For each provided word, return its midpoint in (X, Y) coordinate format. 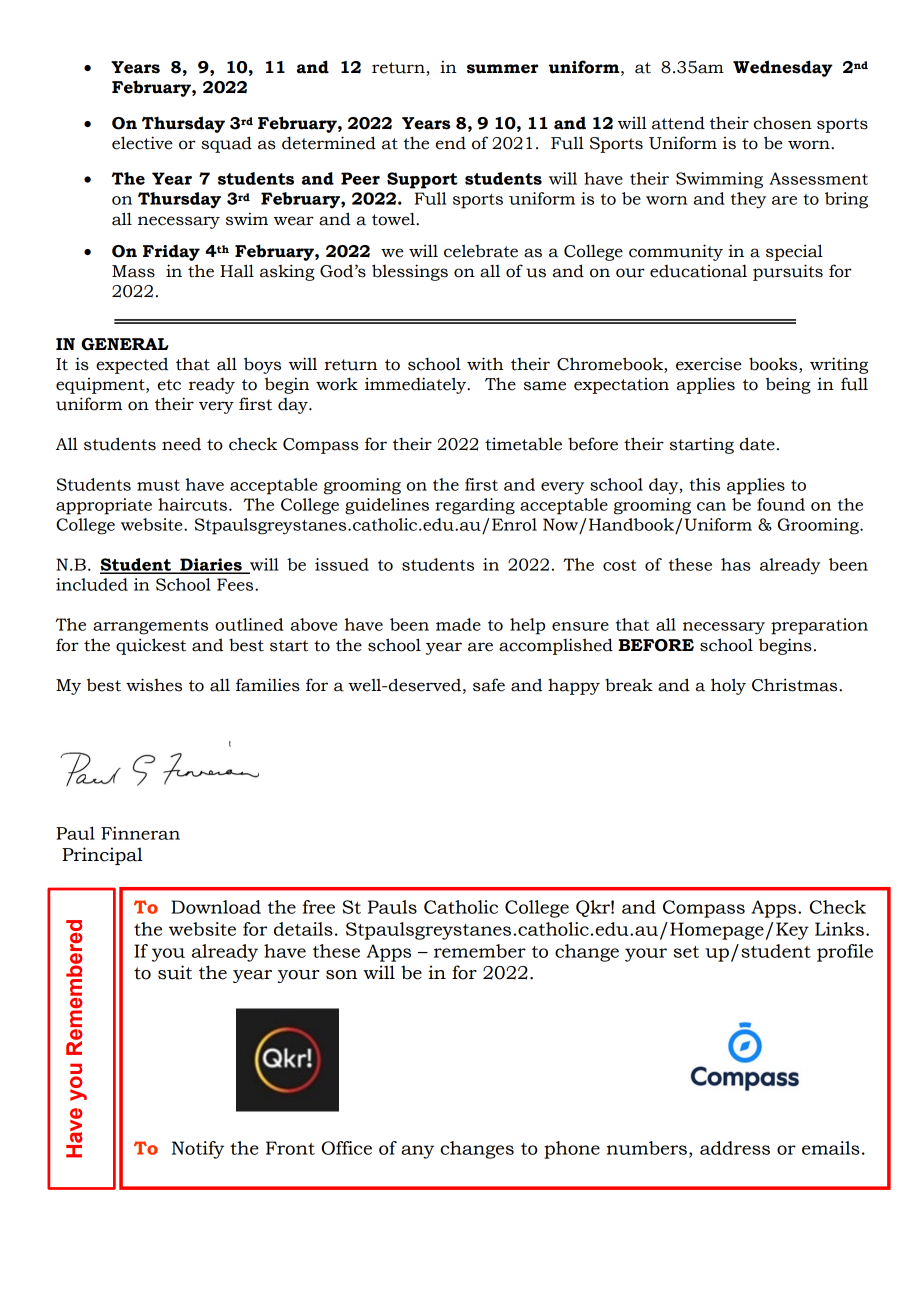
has (736, 564)
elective (142, 143)
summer (502, 69)
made (458, 624)
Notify (198, 1150)
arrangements (150, 627)
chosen (783, 123)
